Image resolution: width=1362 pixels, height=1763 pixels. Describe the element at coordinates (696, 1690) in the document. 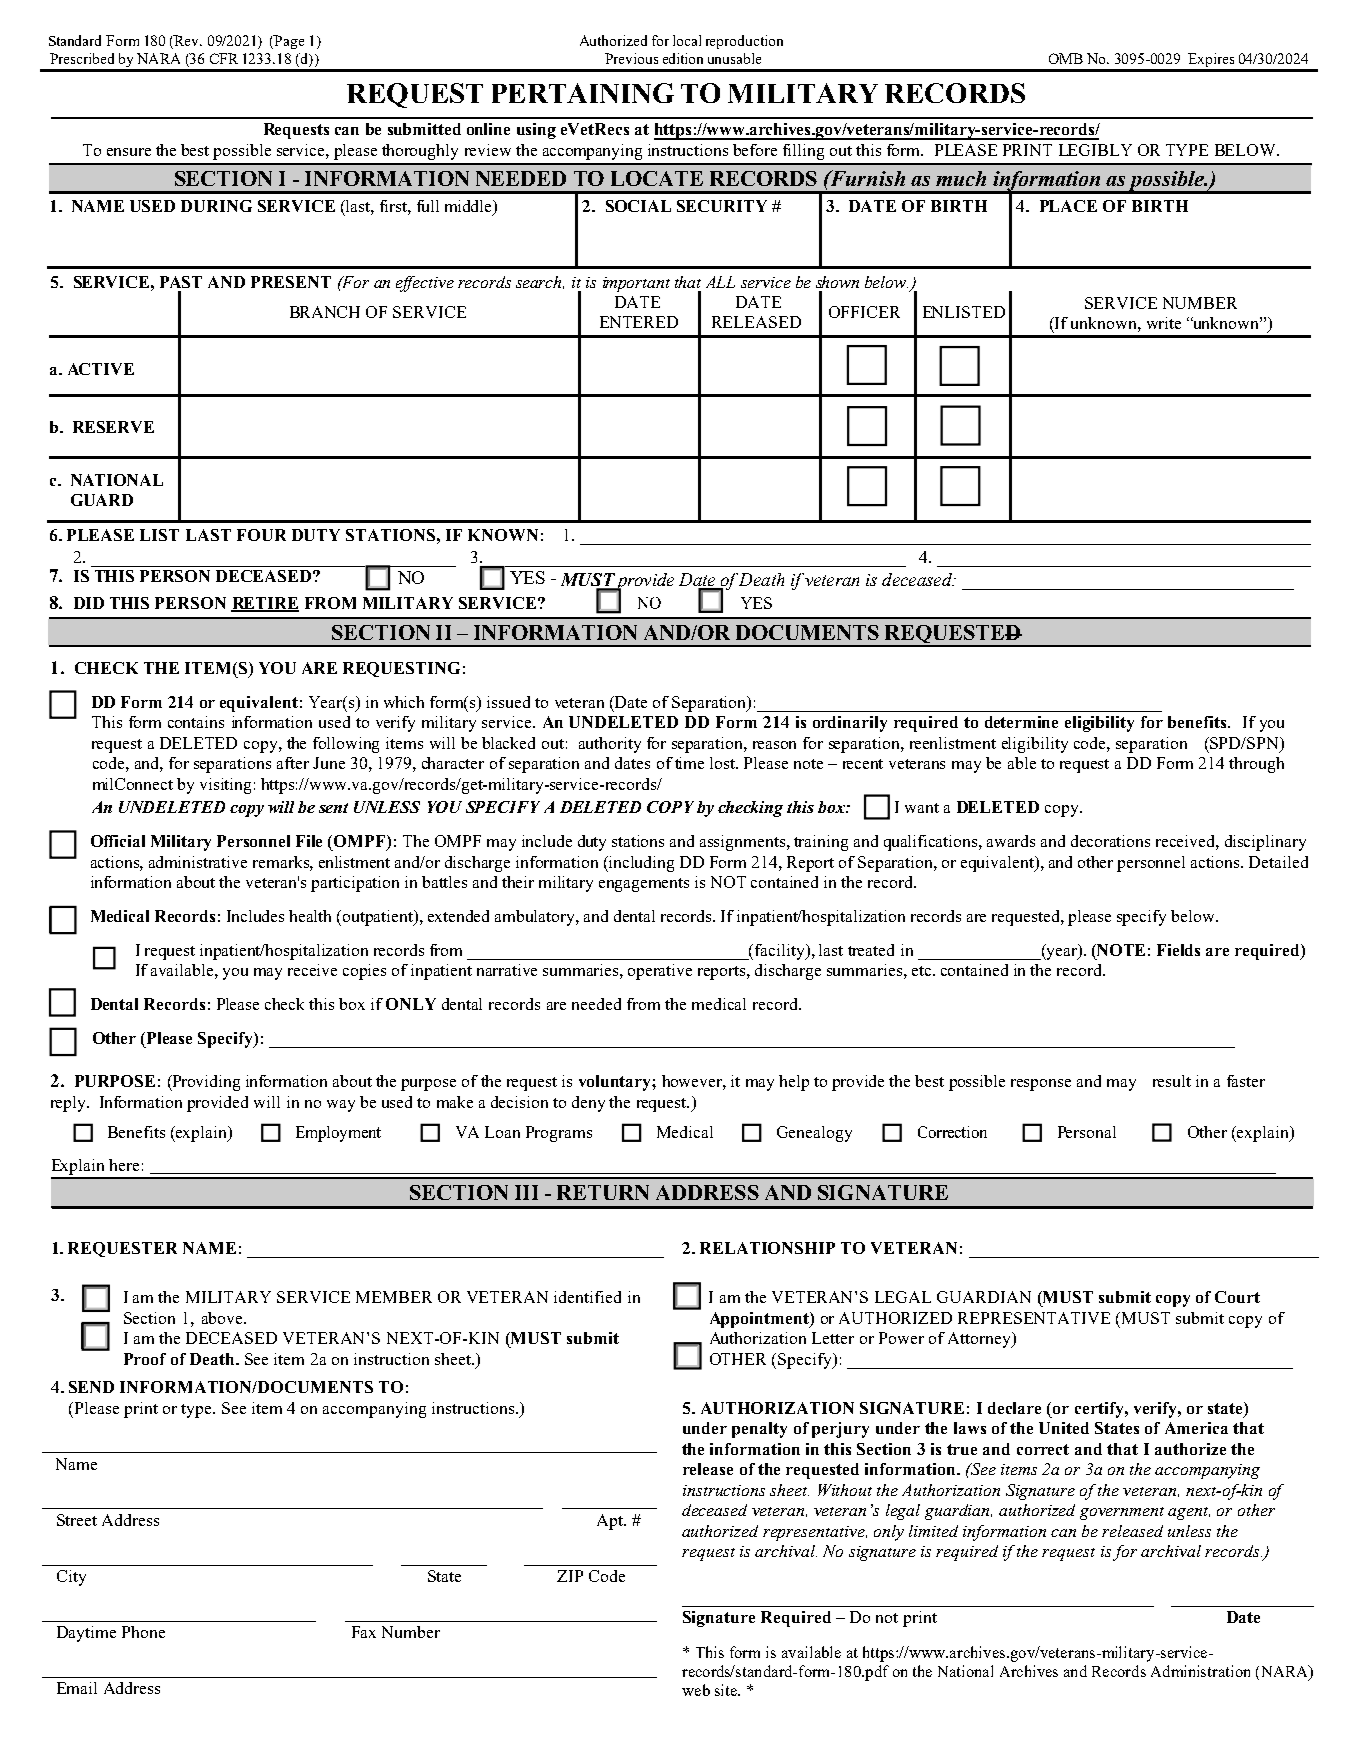

I see `web` at that location.
